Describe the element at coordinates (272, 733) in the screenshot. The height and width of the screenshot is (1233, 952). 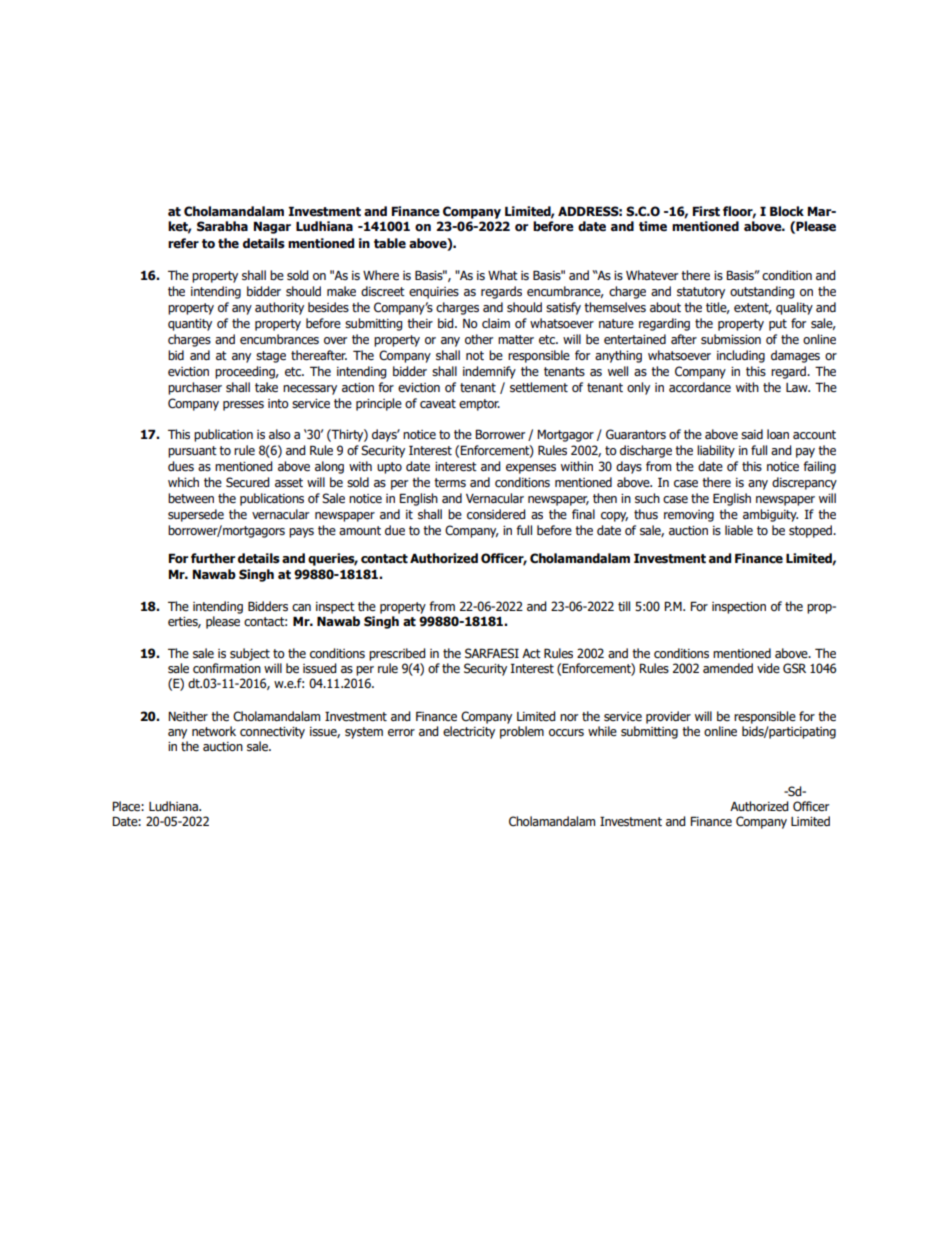
I see `connectivity` at that location.
